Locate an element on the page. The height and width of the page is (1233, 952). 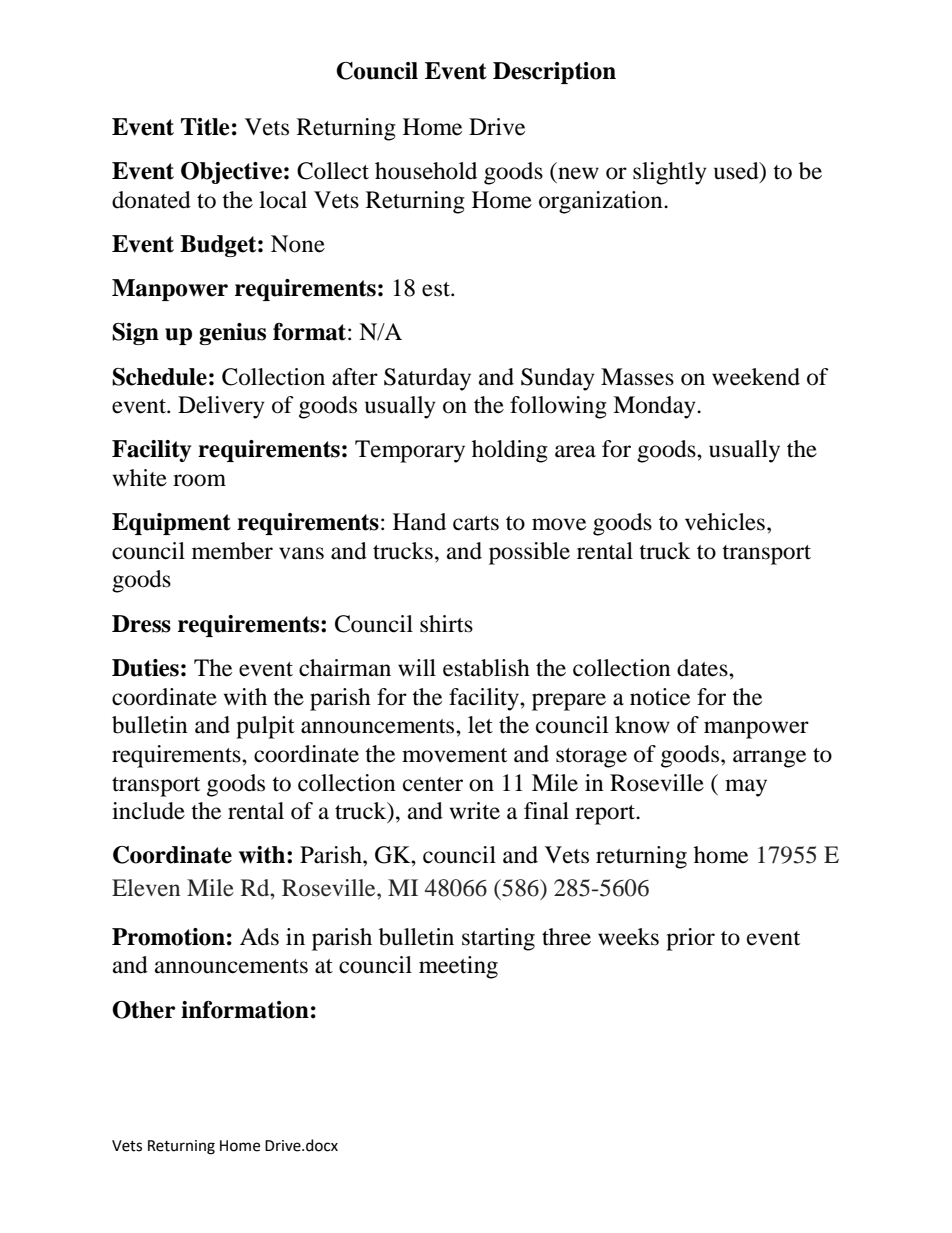
Title is located at coordinates (205, 127).
